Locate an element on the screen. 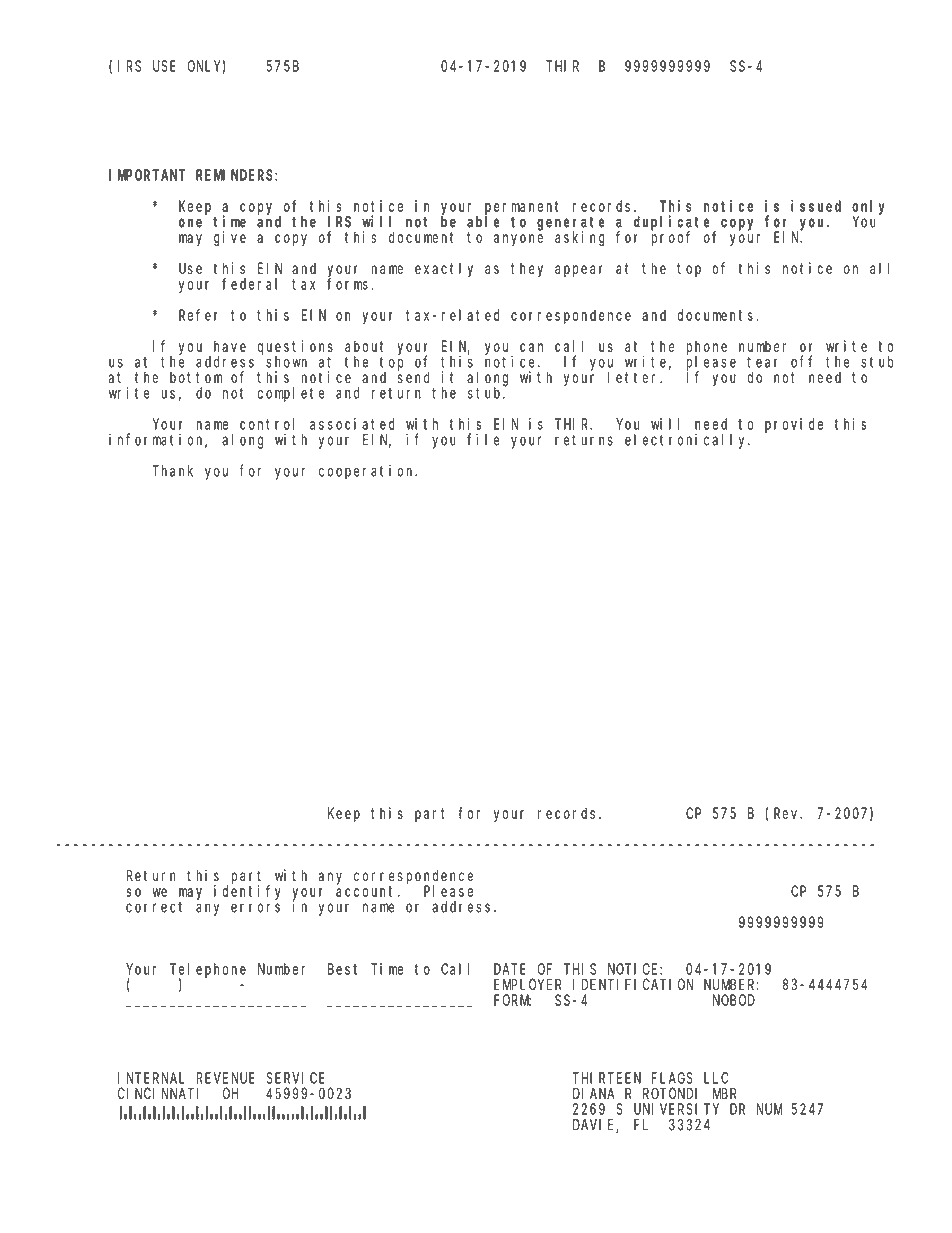  LLC is located at coordinates (716, 1078).
